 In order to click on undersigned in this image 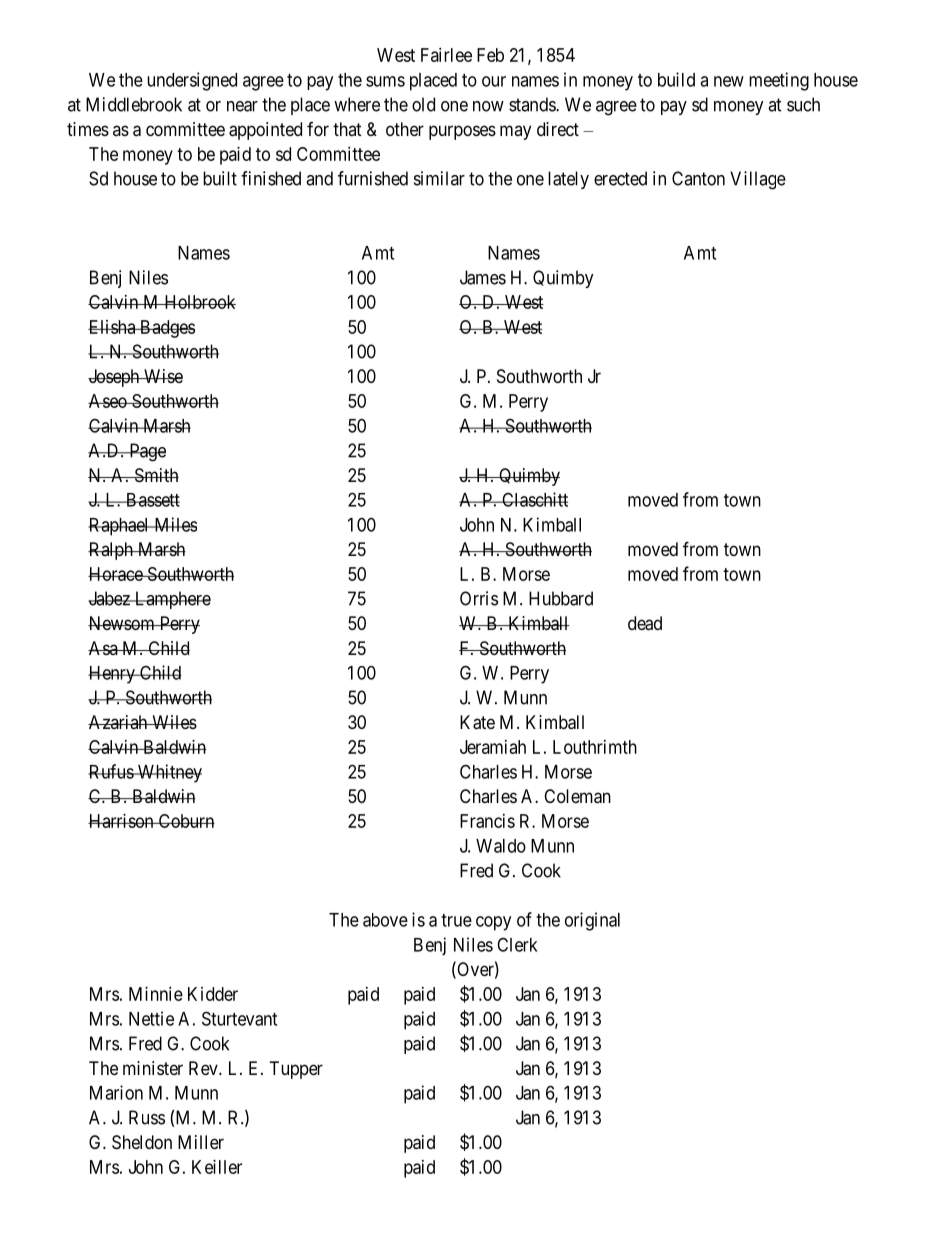, I will do `click(192, 81)`.
